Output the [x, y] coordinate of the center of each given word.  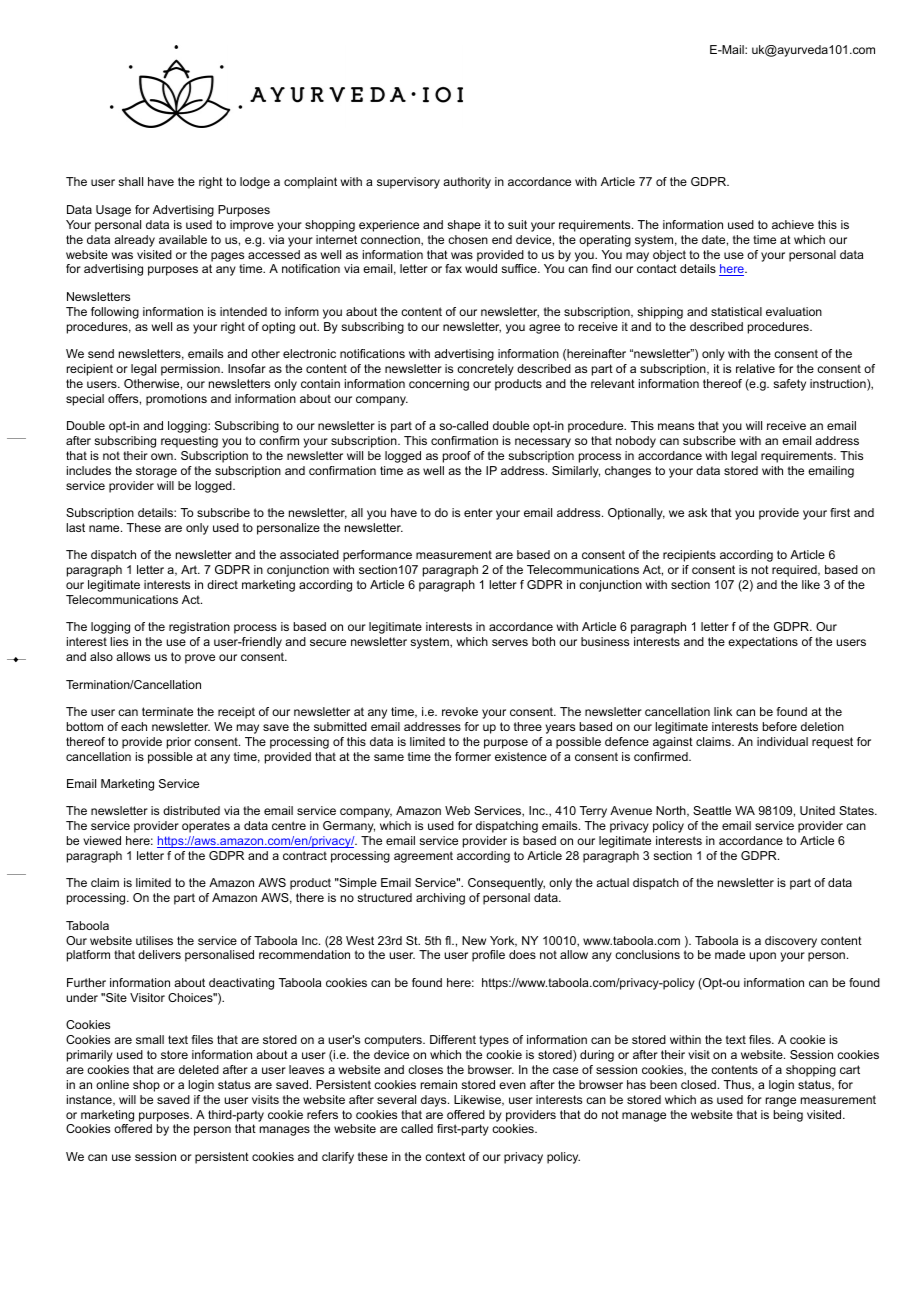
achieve [793, 224]
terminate [167, 711]
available [183, 239]
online [112, 1084]
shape [464, 226]
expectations [763, 643]
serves [510, 642]
